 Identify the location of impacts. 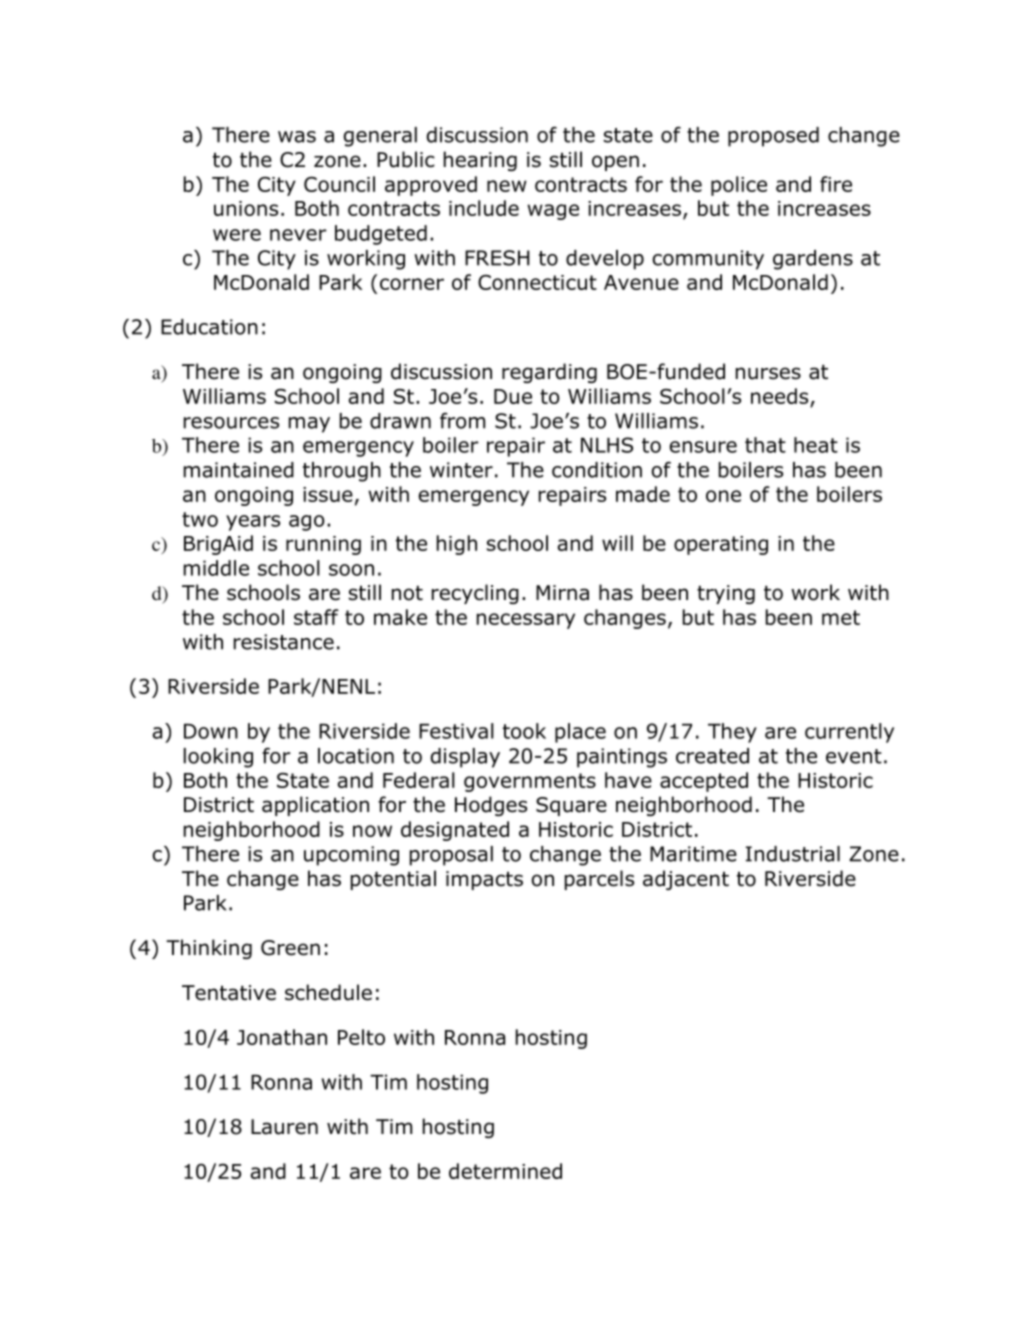
(484, 880).
